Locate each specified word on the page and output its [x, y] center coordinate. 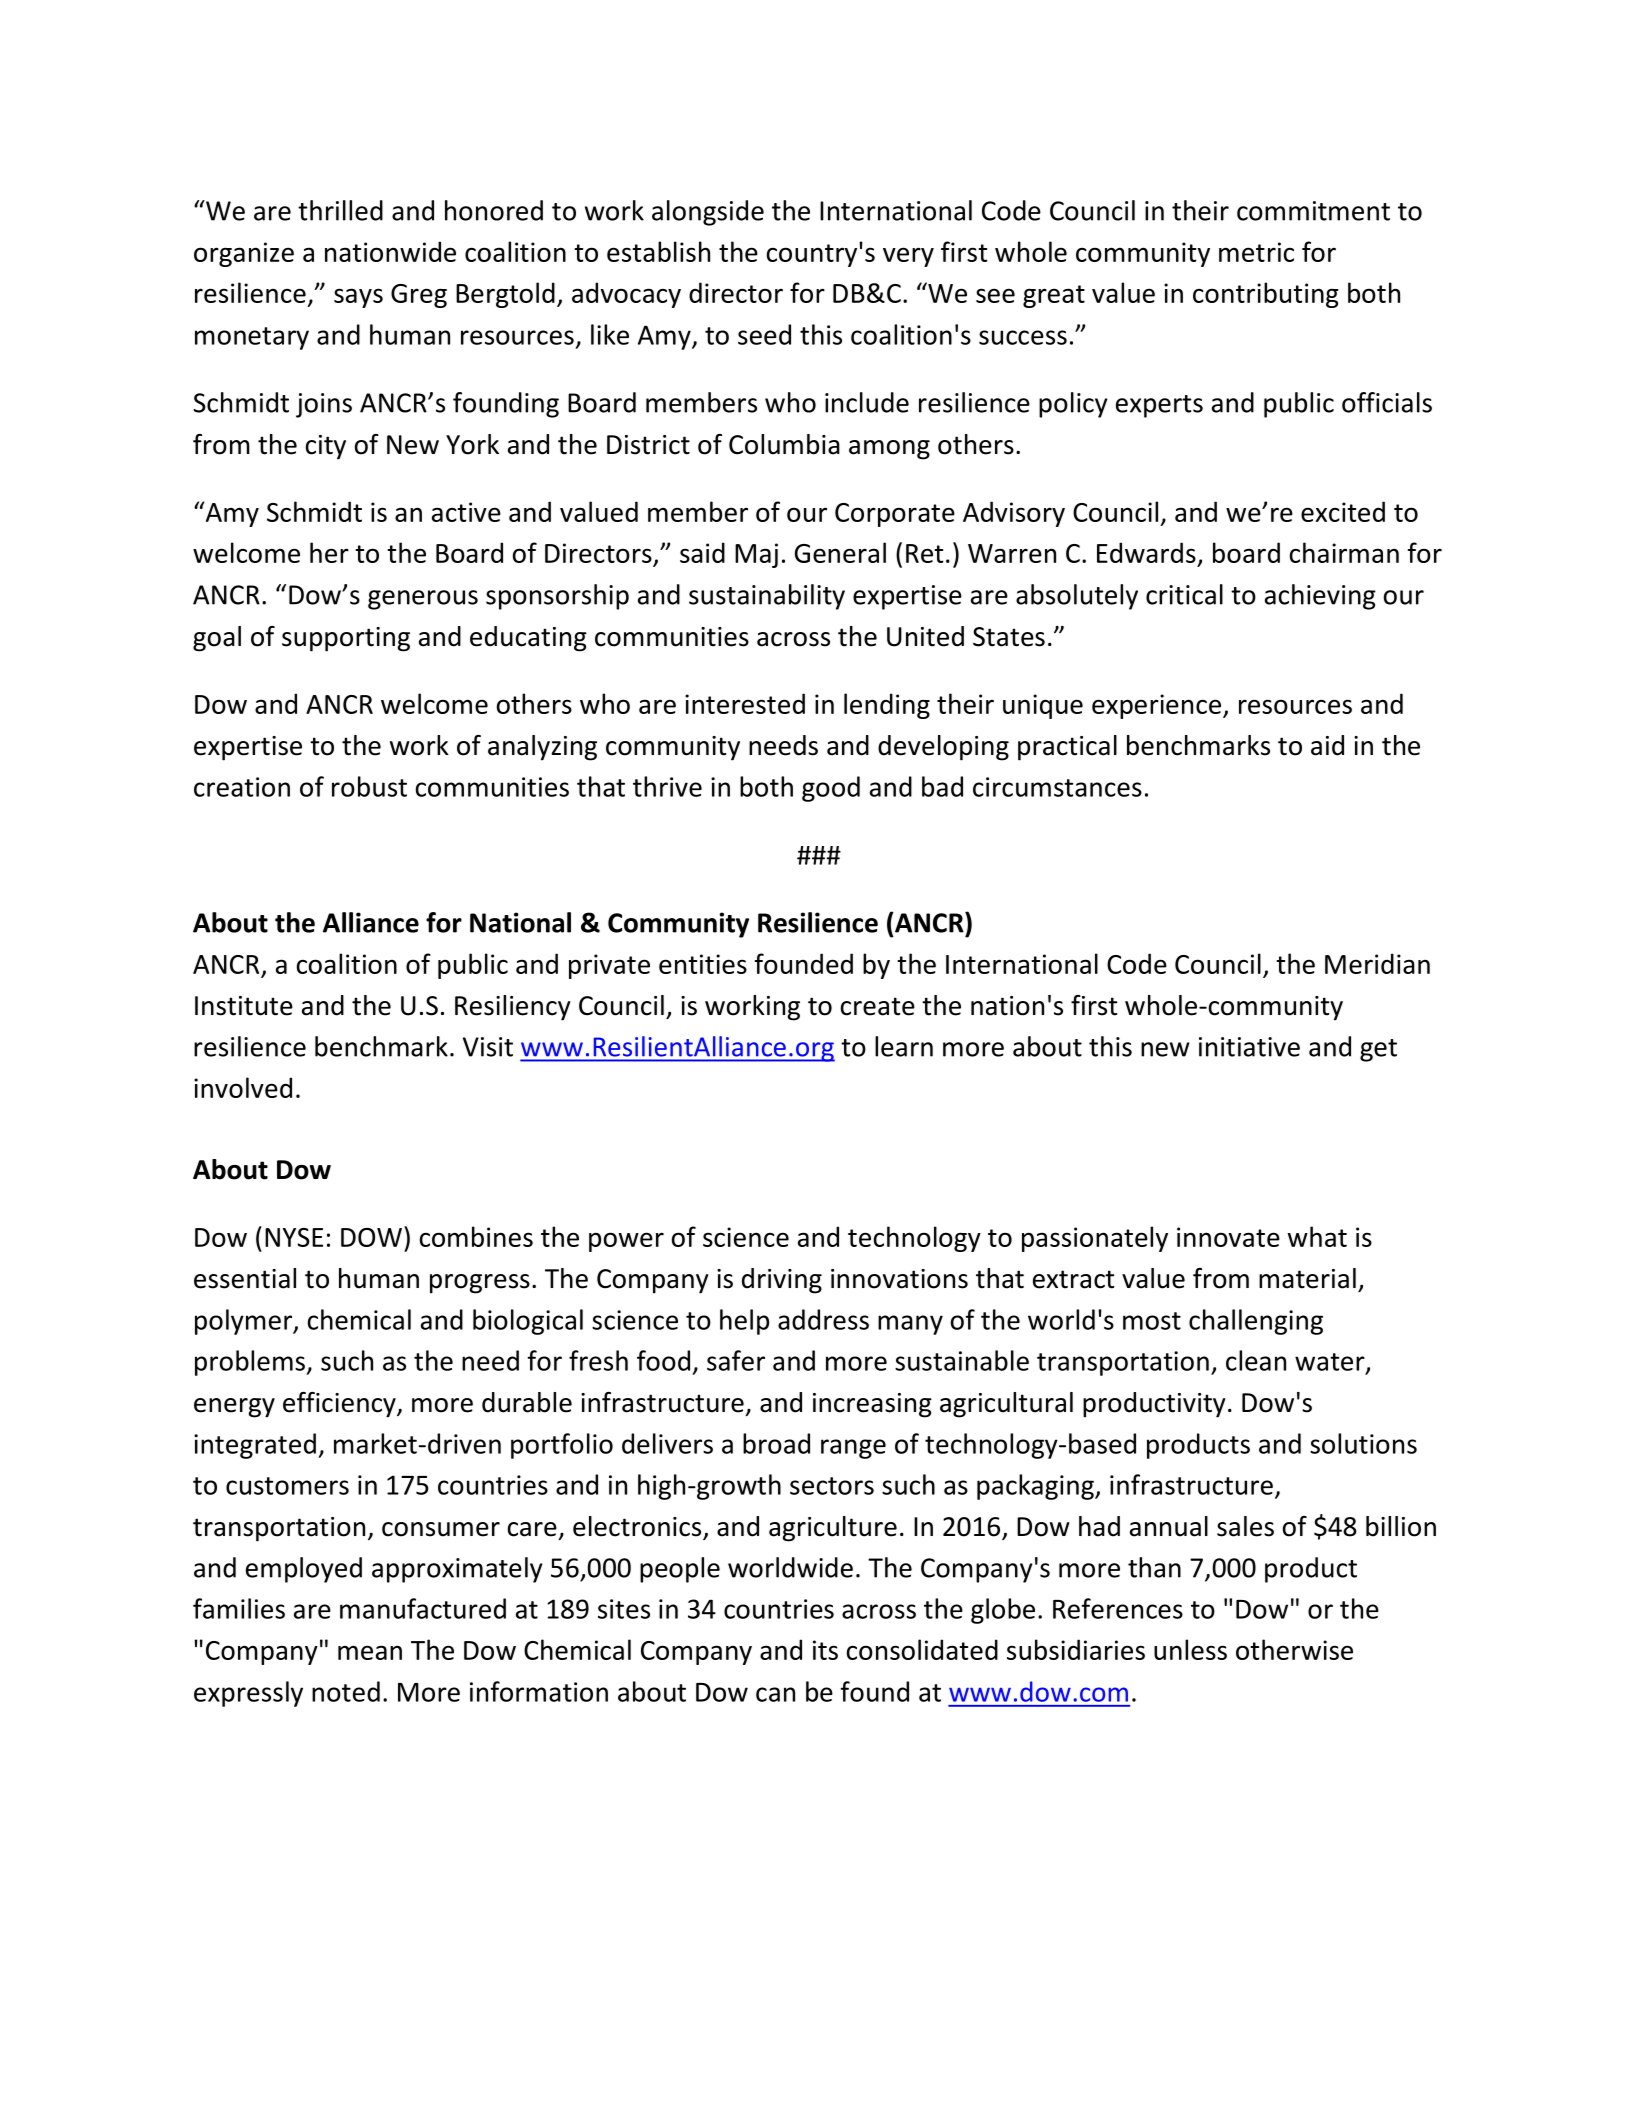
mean [370, 1652]
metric [1256, 252]
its [825, 1650]
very [908, 257]
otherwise [1294, 1649]
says [358, 298]
